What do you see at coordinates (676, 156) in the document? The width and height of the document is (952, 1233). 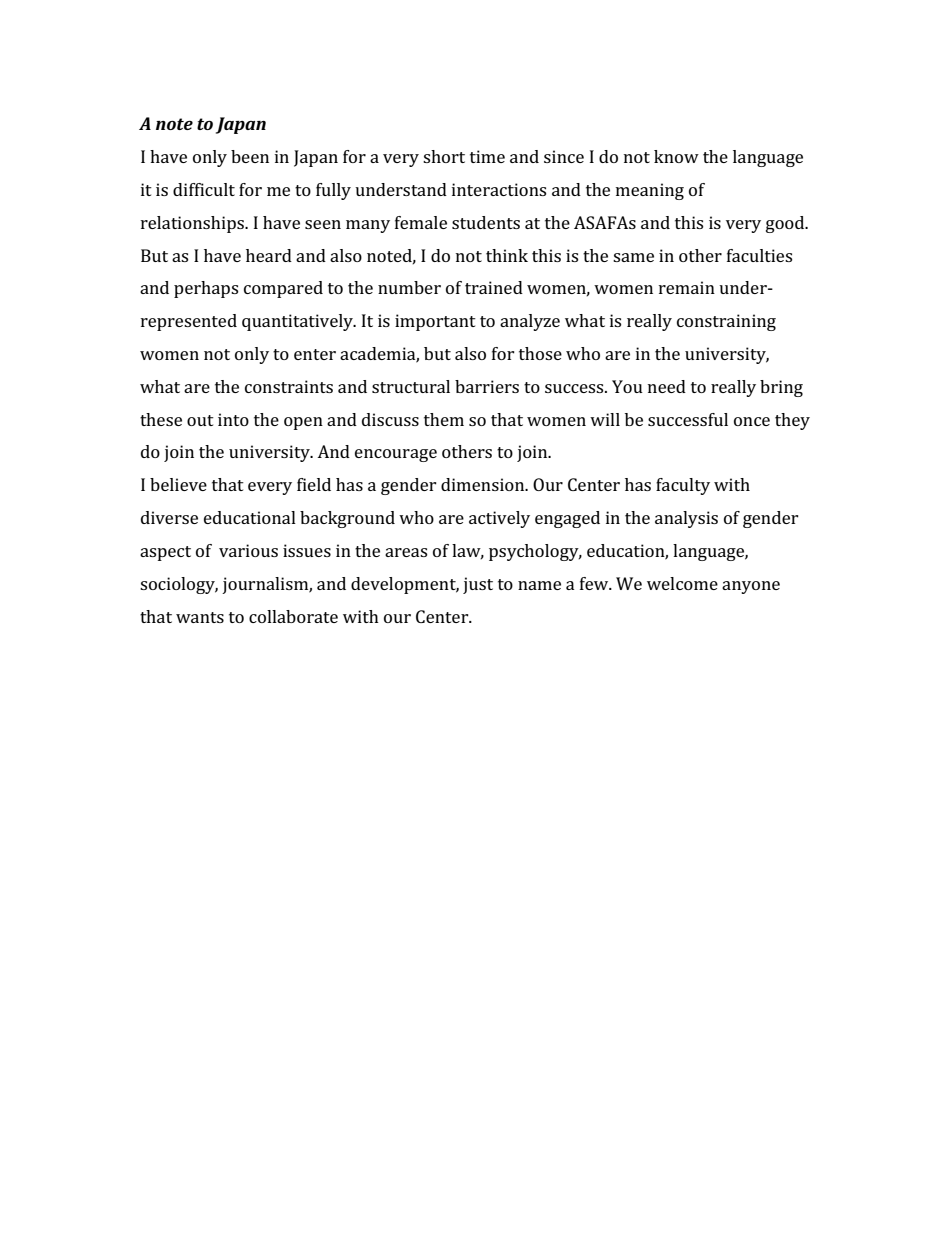 I see `know` at bounding box center [676, 156].
